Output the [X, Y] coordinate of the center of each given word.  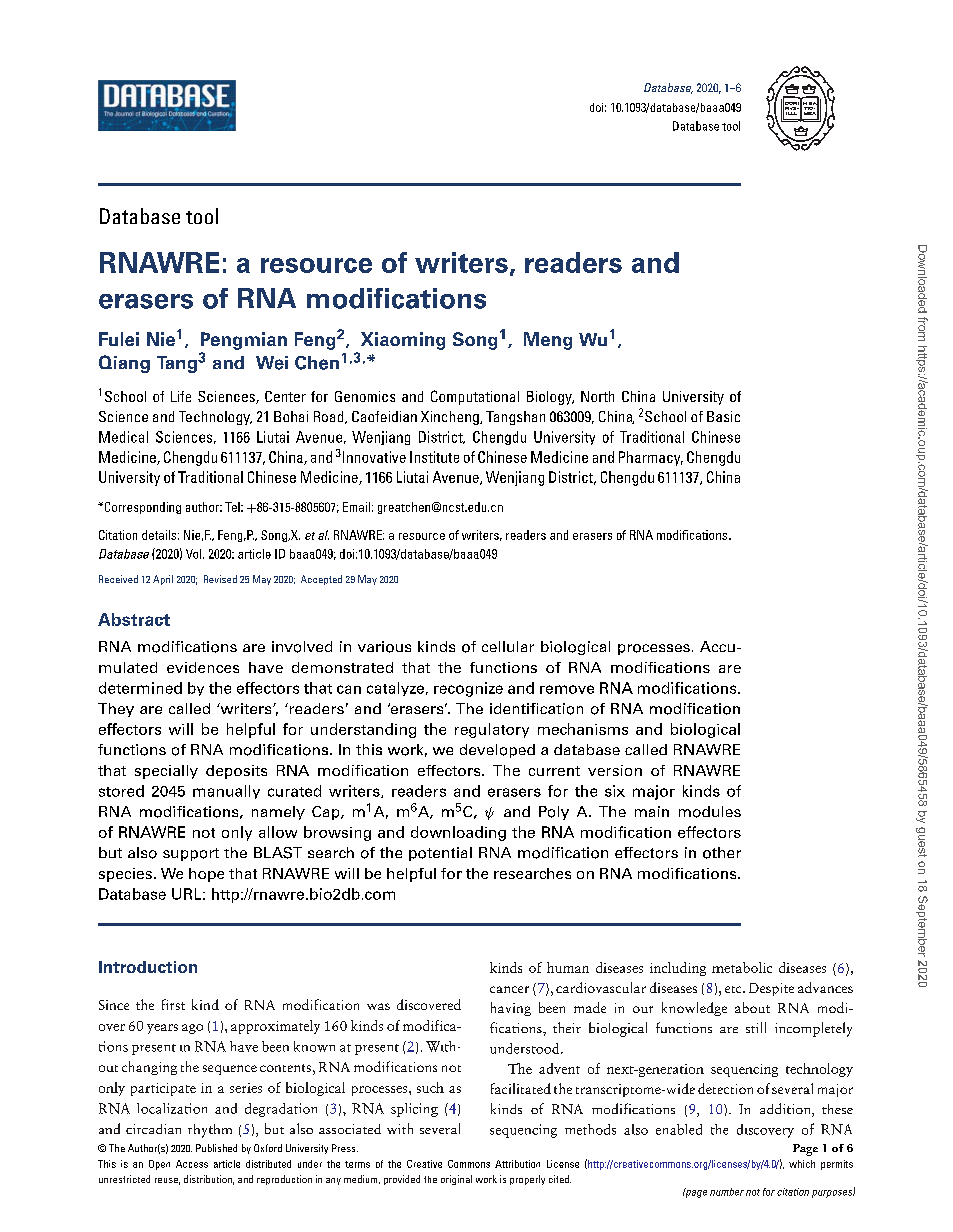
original [456, 1180]
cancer [509, 989]
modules [710, 812]
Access [192, 1164]
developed [497, 751]
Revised [220, 579]
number [727, 1192]
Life [181, 396]
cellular [508, 646]
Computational [475, 397]
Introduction [148, 967]
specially [166, 772]
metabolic [742, 967]
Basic [723, 416]
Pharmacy [651, 458]
